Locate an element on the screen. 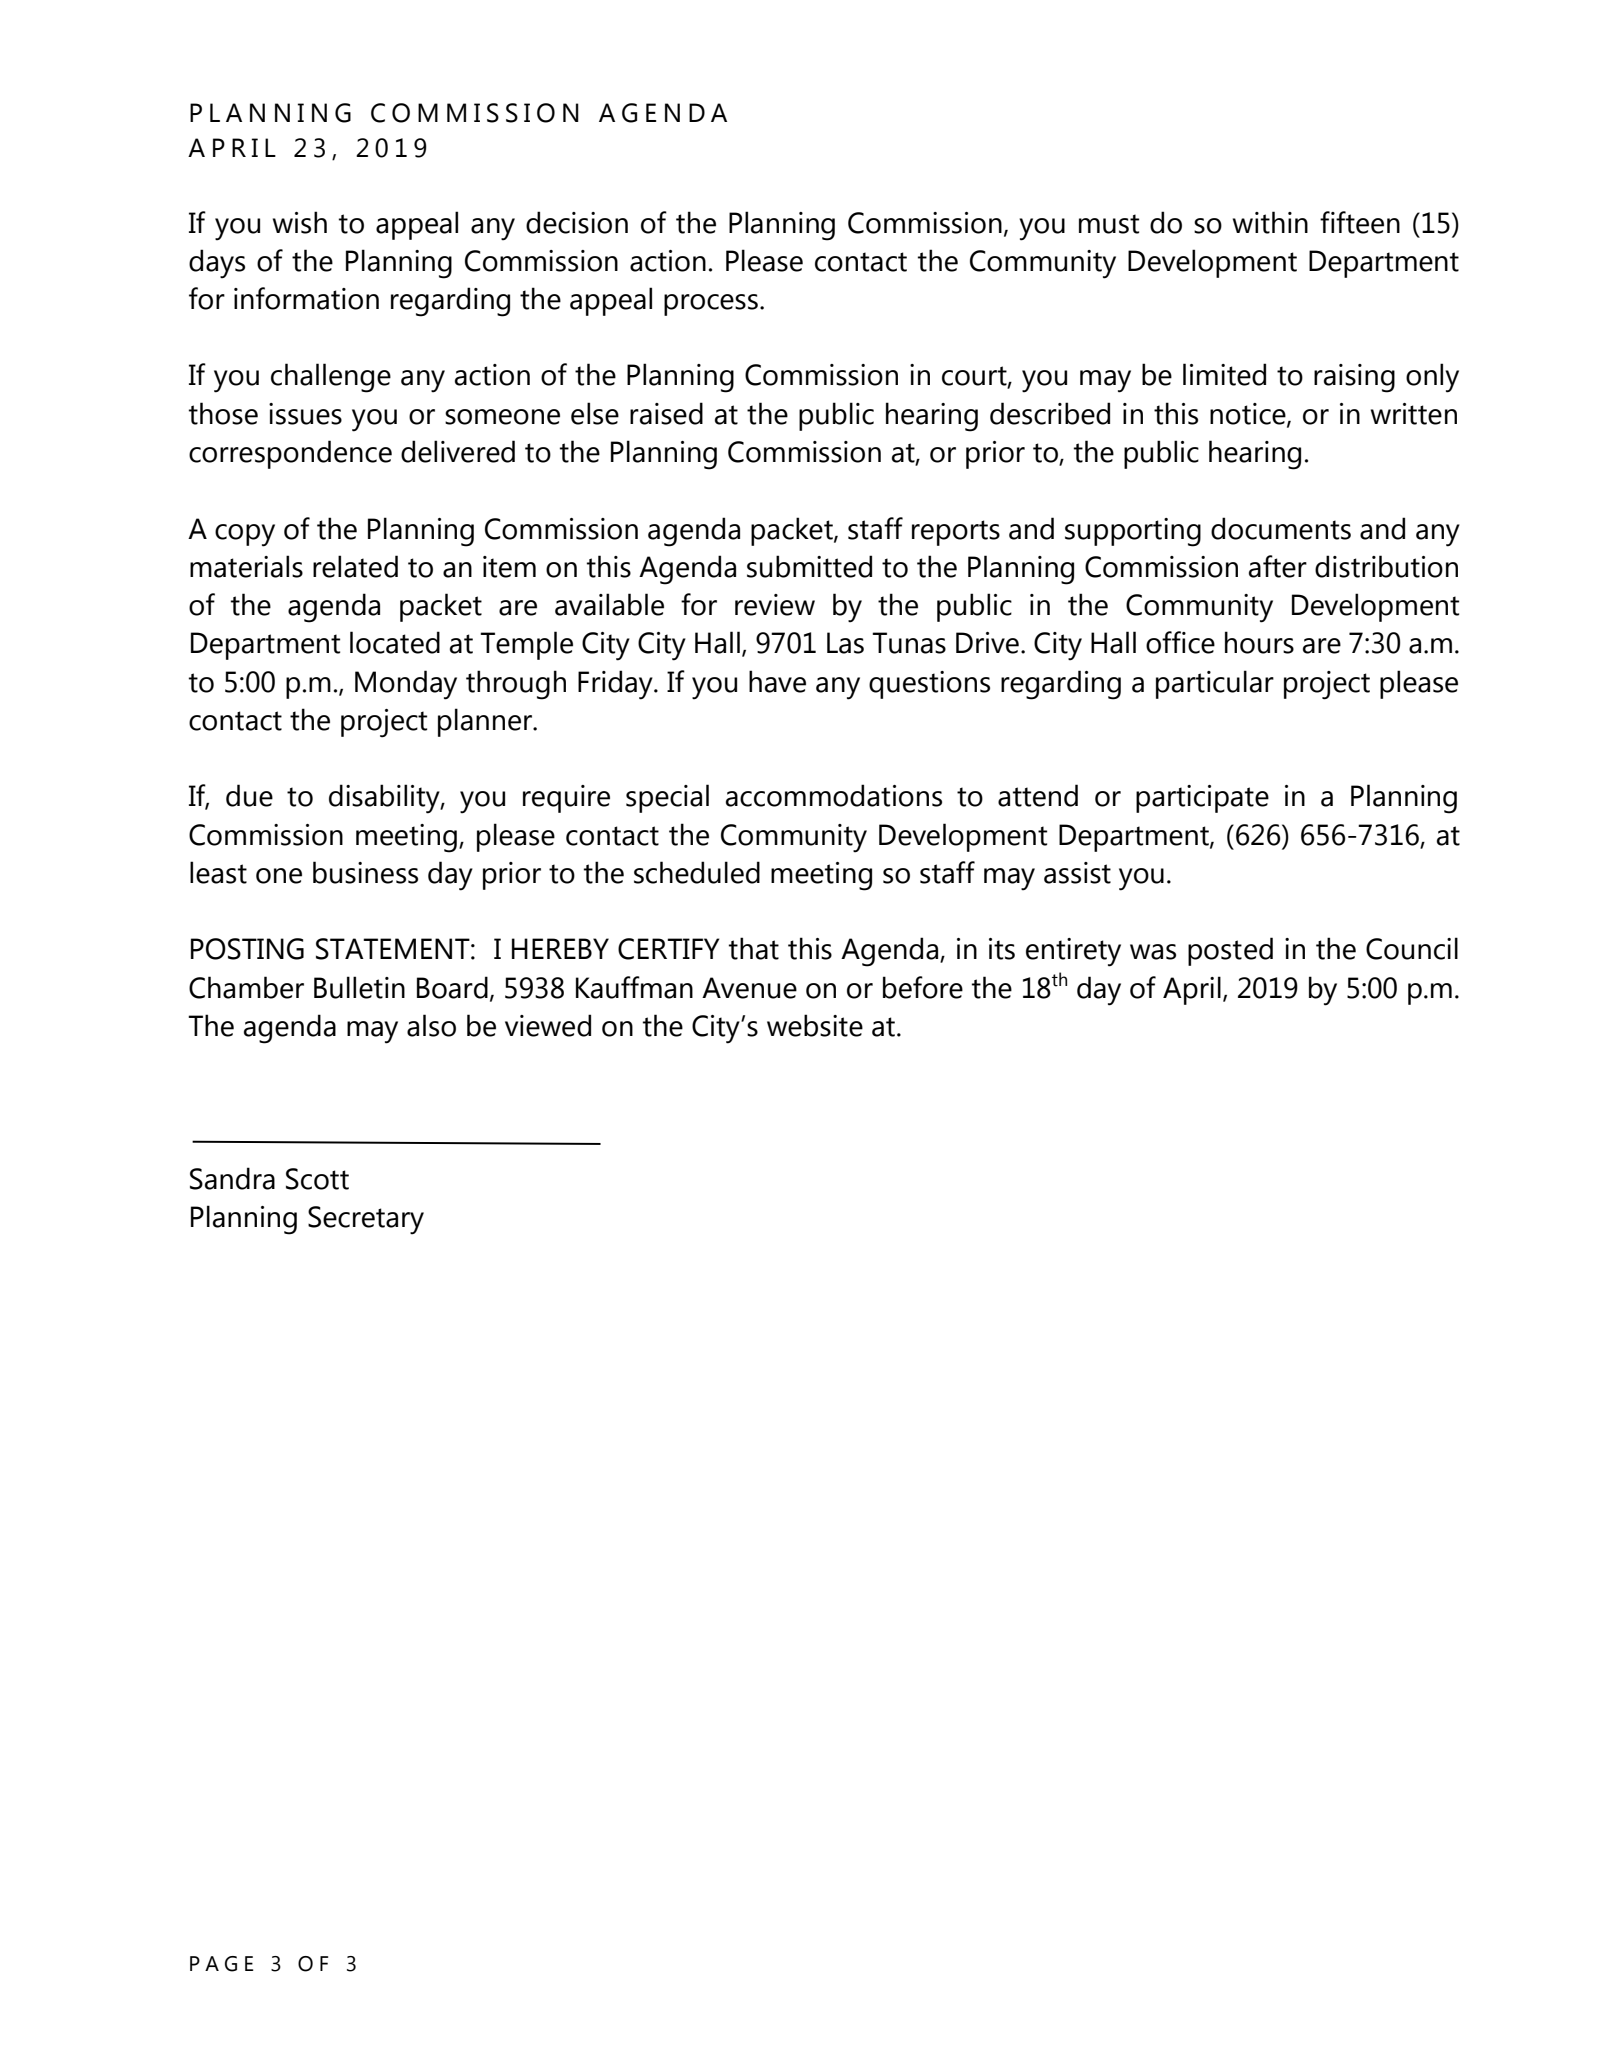 This screenshot has width=1601, height=2071. within is located at coordinates (1270, 222).
